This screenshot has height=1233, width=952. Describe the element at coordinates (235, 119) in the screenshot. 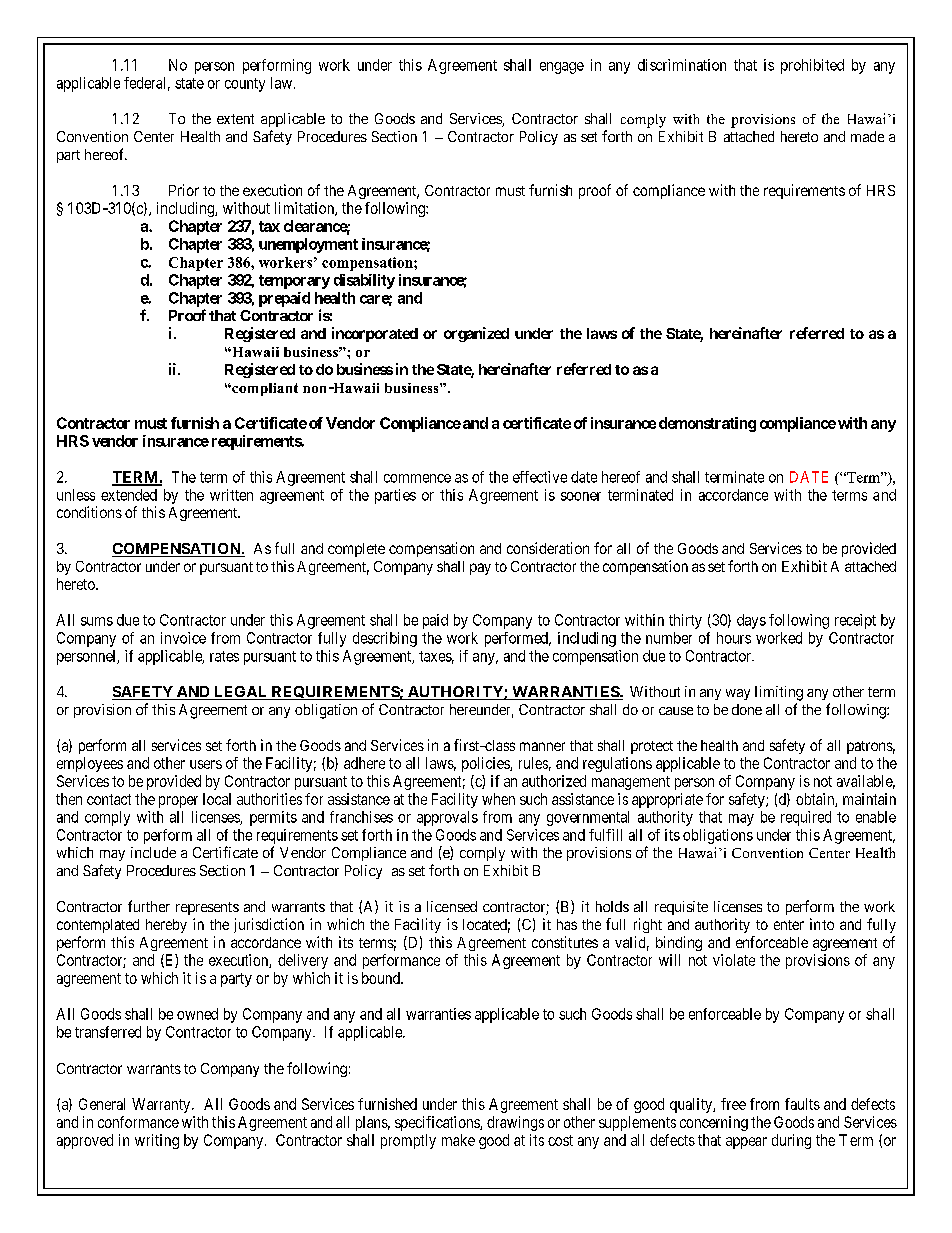

I see `extent` at that location.
